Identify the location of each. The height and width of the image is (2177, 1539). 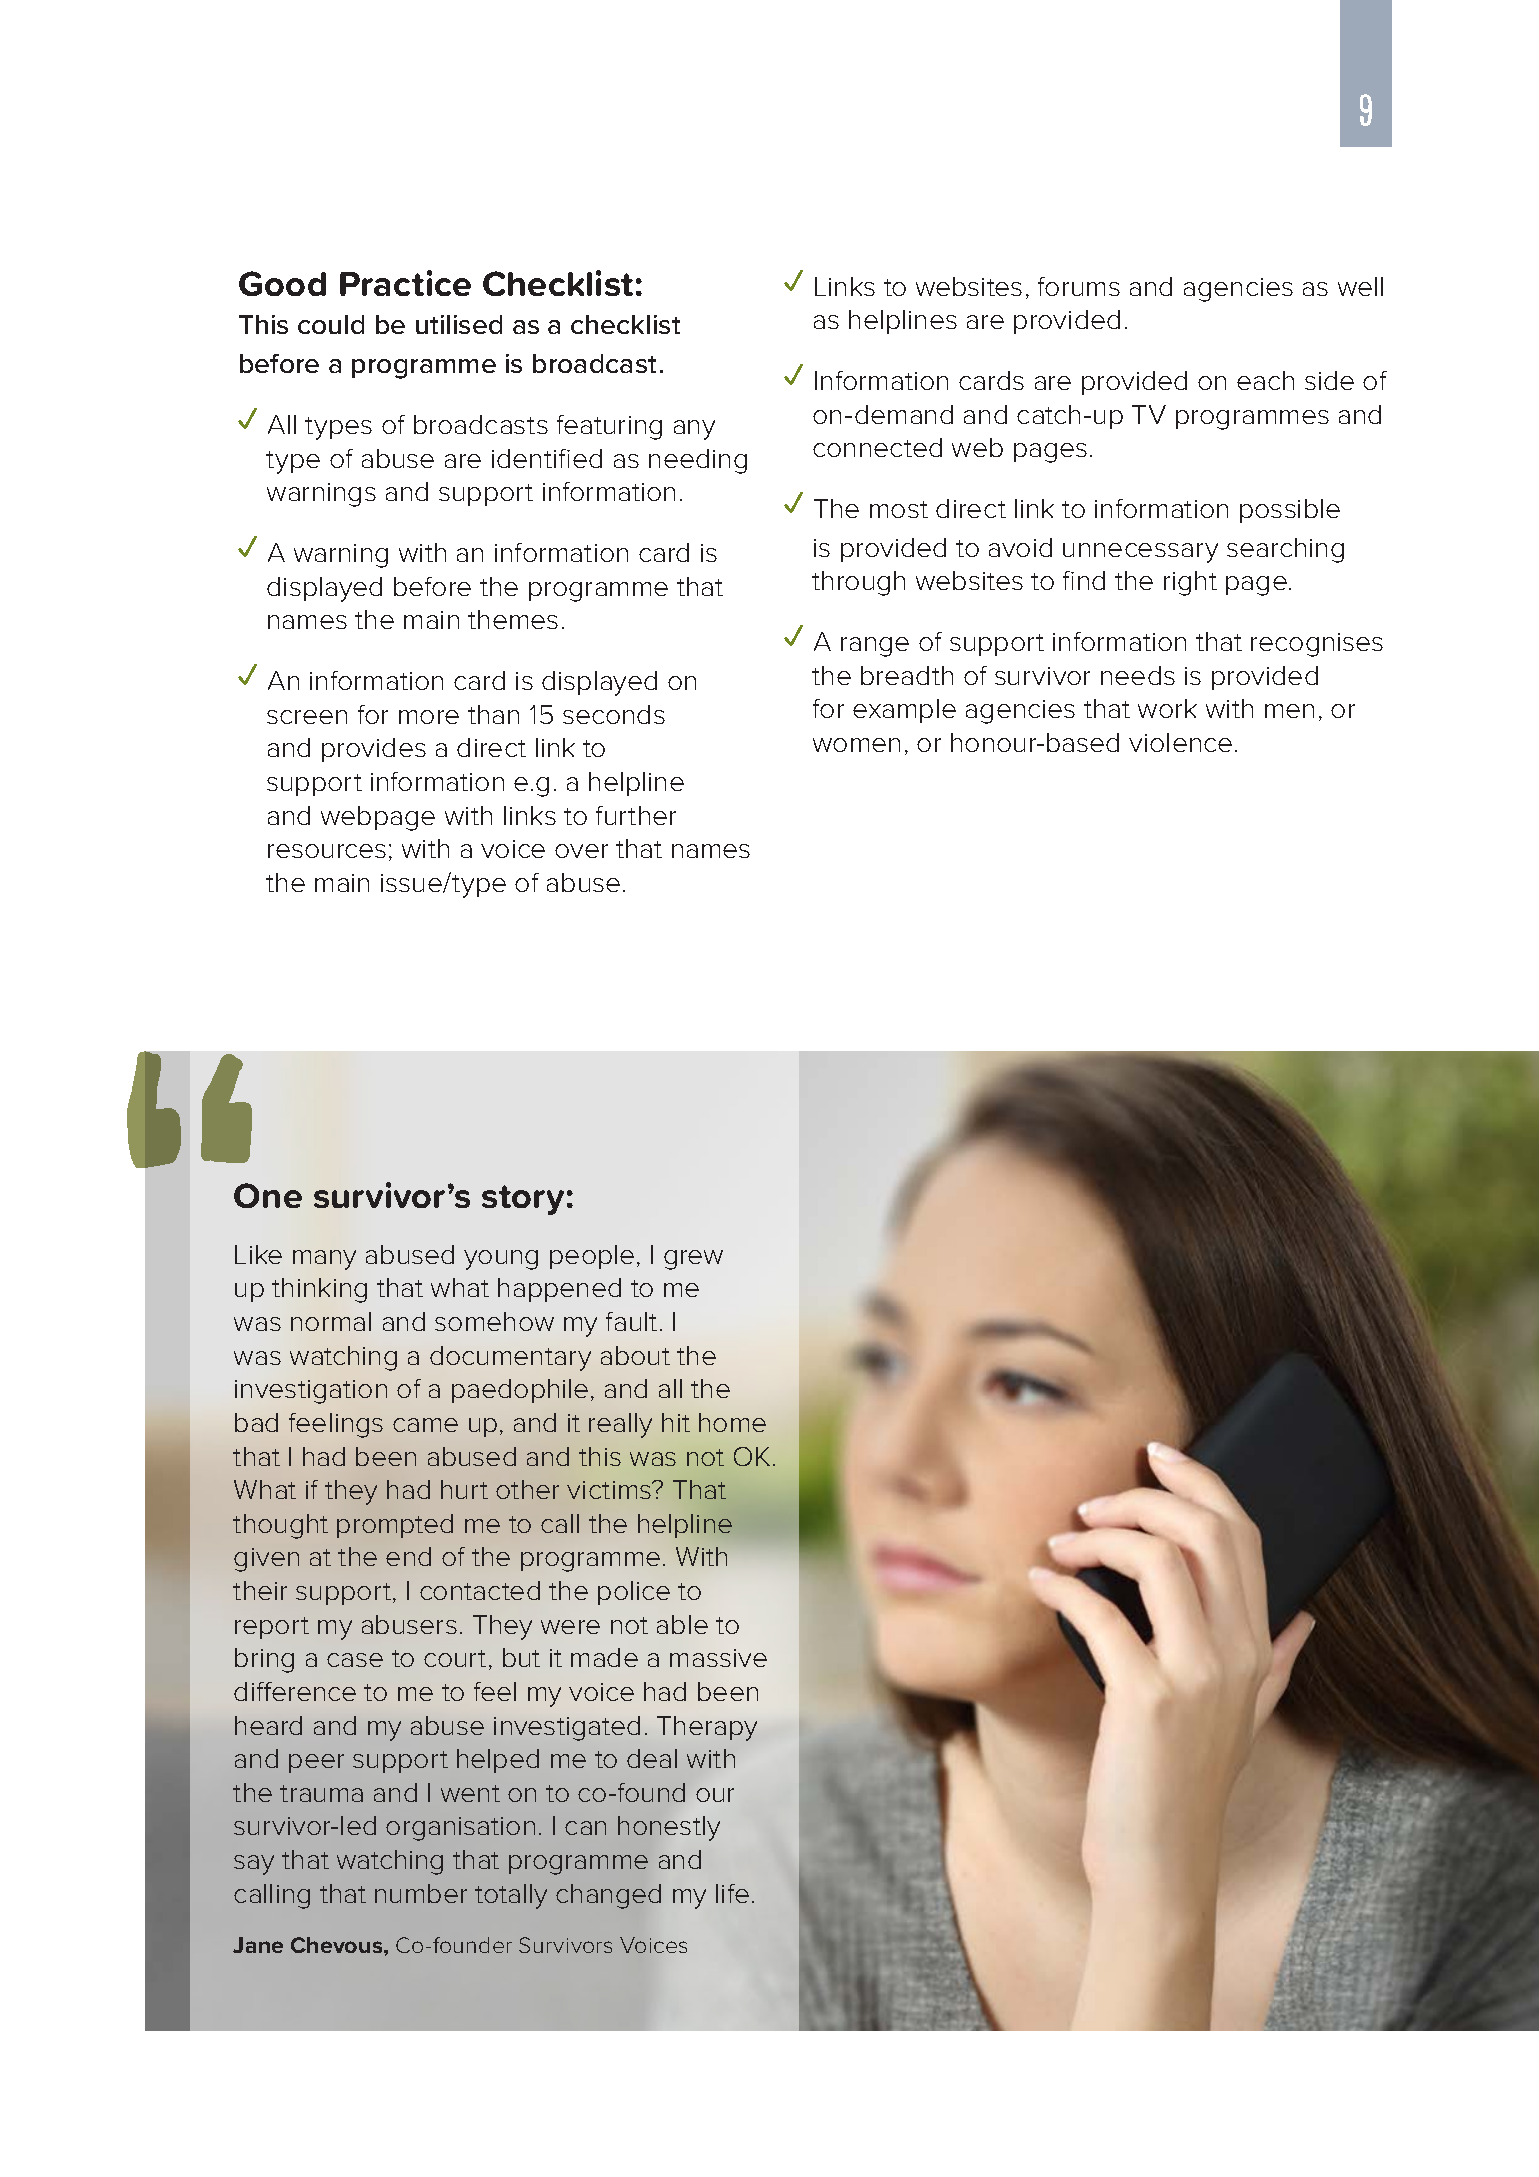
(1265, 380).
